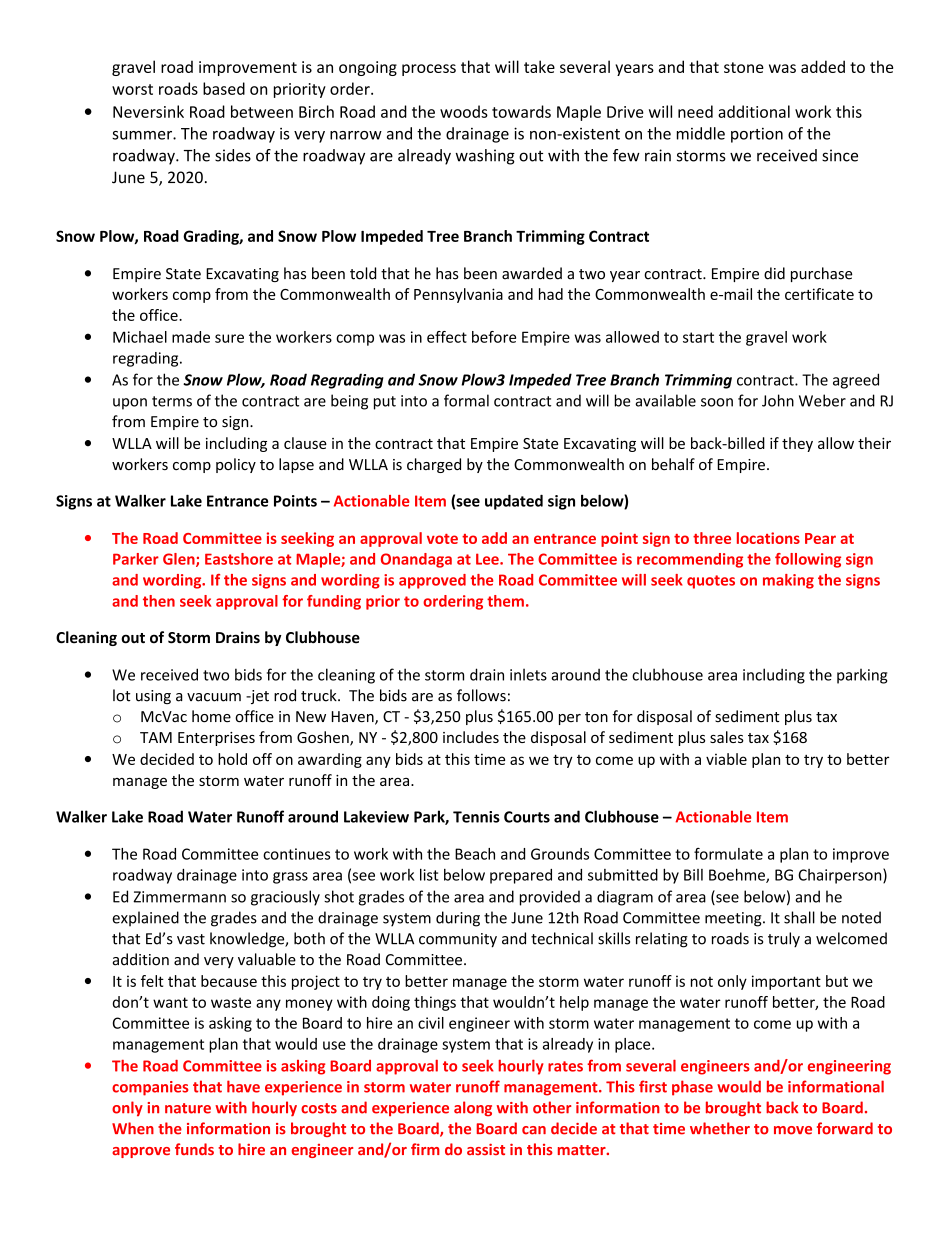  Describe the element at coordinates (505, 601) in the screenshot. I see `them` at that location.
